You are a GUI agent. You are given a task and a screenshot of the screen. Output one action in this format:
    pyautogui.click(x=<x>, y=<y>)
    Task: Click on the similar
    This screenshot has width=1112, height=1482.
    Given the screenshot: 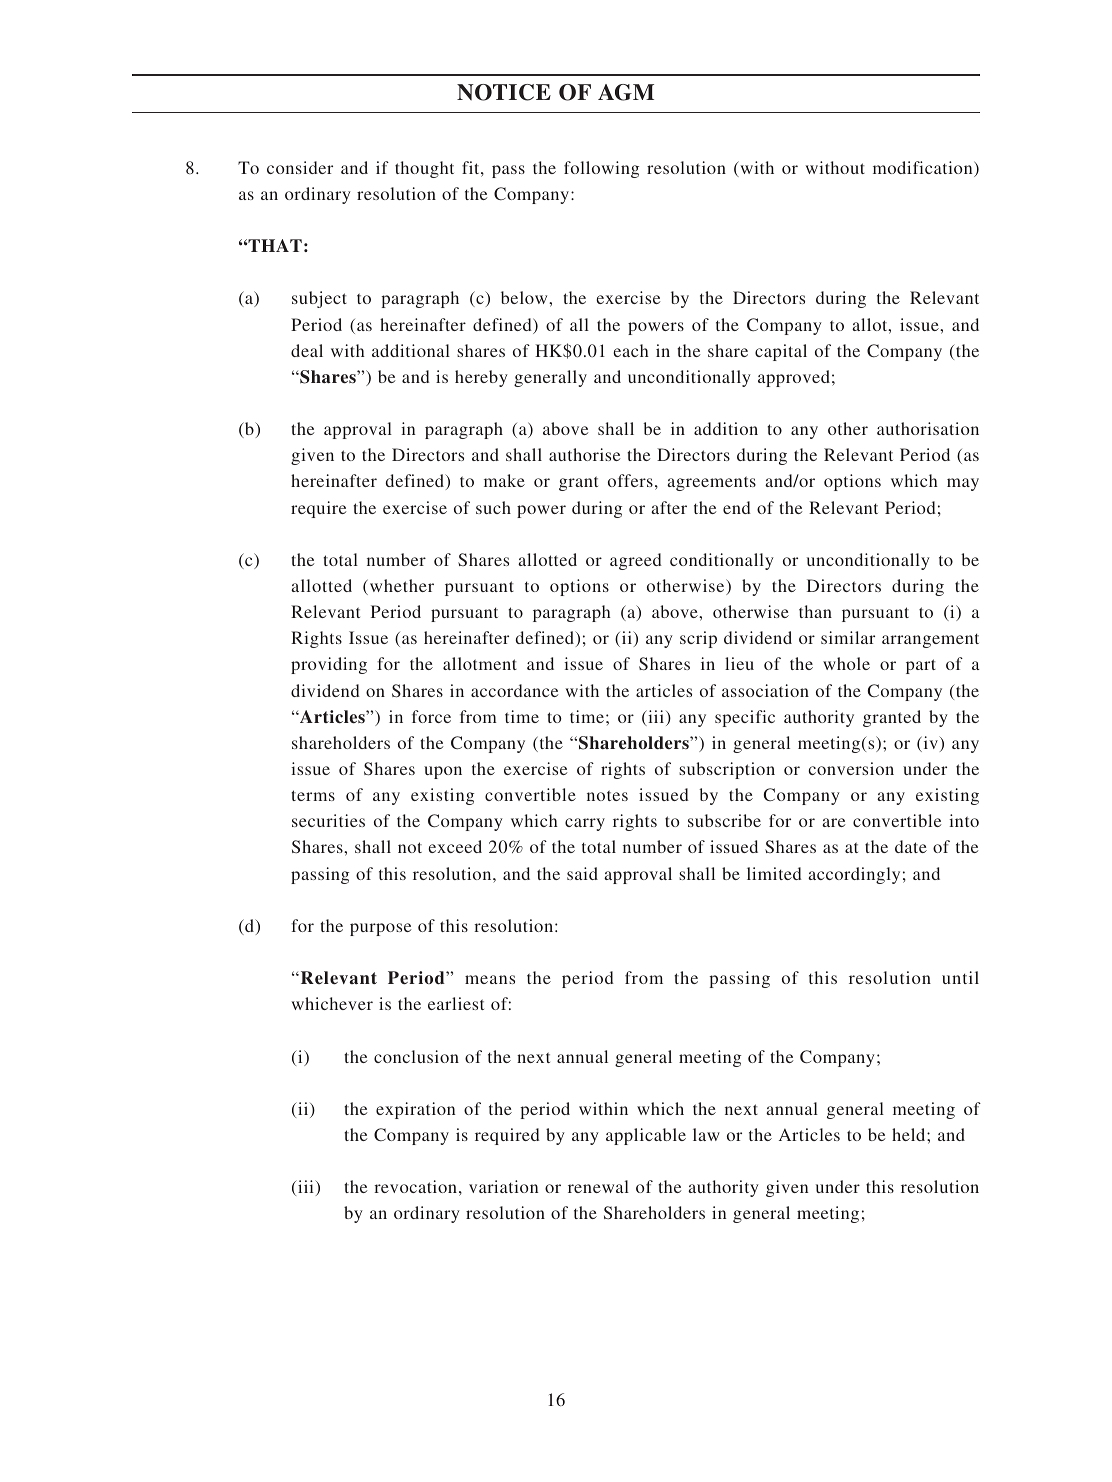 What is the action you would take?
    pyautogui.click(x=848, y=637)
